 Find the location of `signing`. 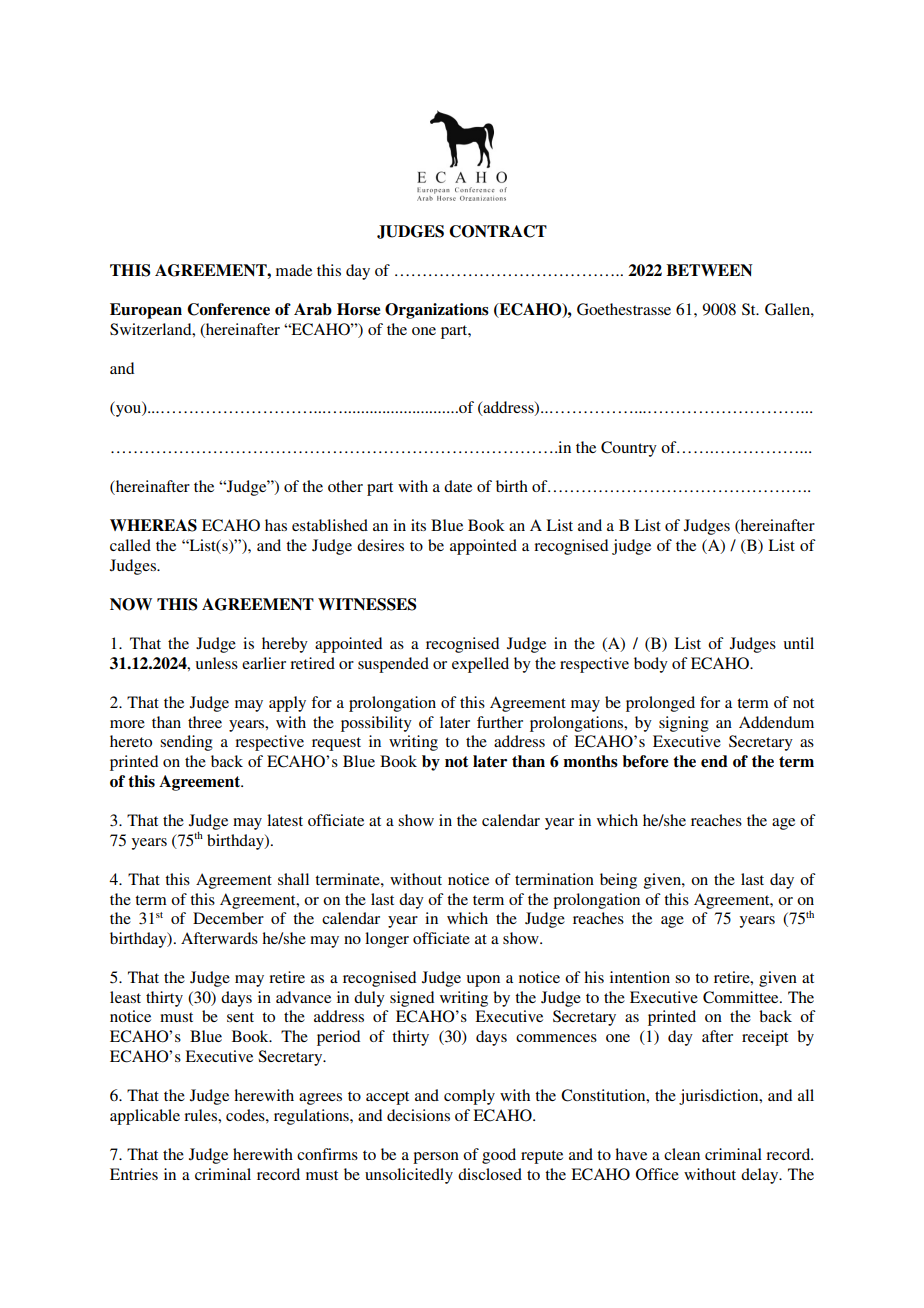

signing is located at coordinates (684, 724).
